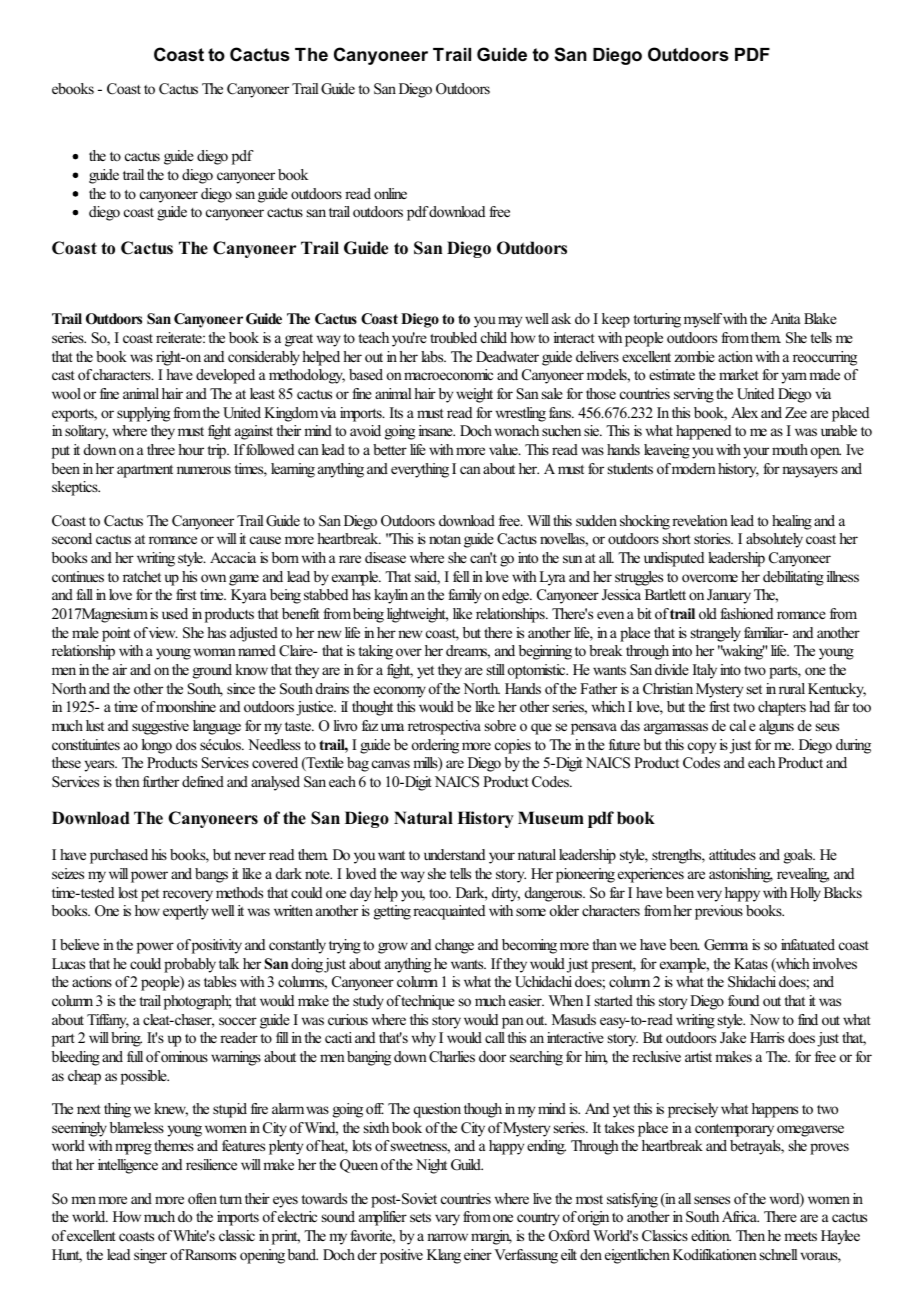 The image size is (924, 1308). What do you see at coordinates (793, 578) in the screenshot?
I see `debilitating` at bounding box center [793, 578].
